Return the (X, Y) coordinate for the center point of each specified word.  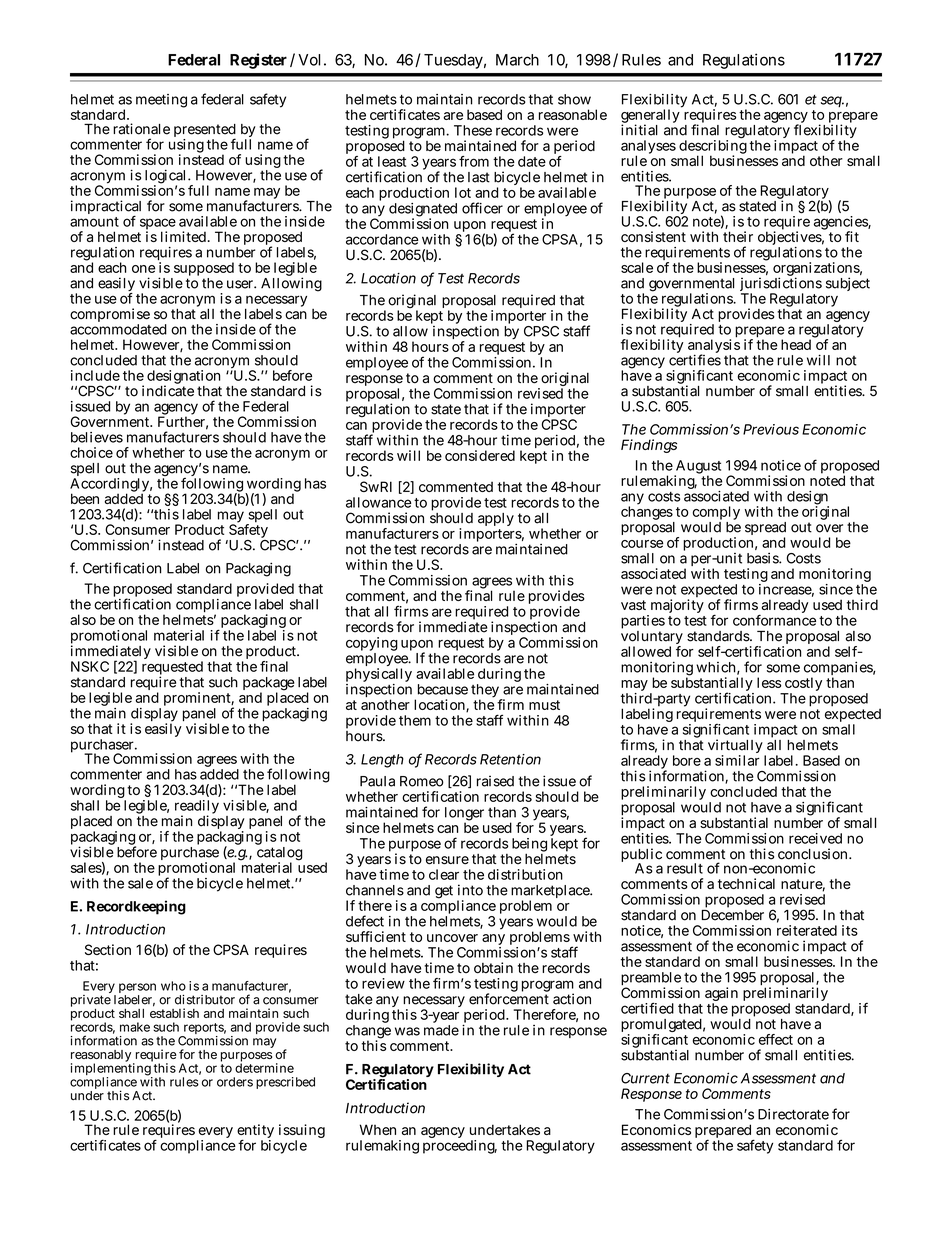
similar (737, 760)
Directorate (793, 1114)
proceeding (460, 1147)
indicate (168, 390)
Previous (771, 429)
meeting (161, 101)
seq (832, 101)
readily (197, 808)
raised (495, 781)
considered (480, 455)
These (473, 130)
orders (235, 1082)
